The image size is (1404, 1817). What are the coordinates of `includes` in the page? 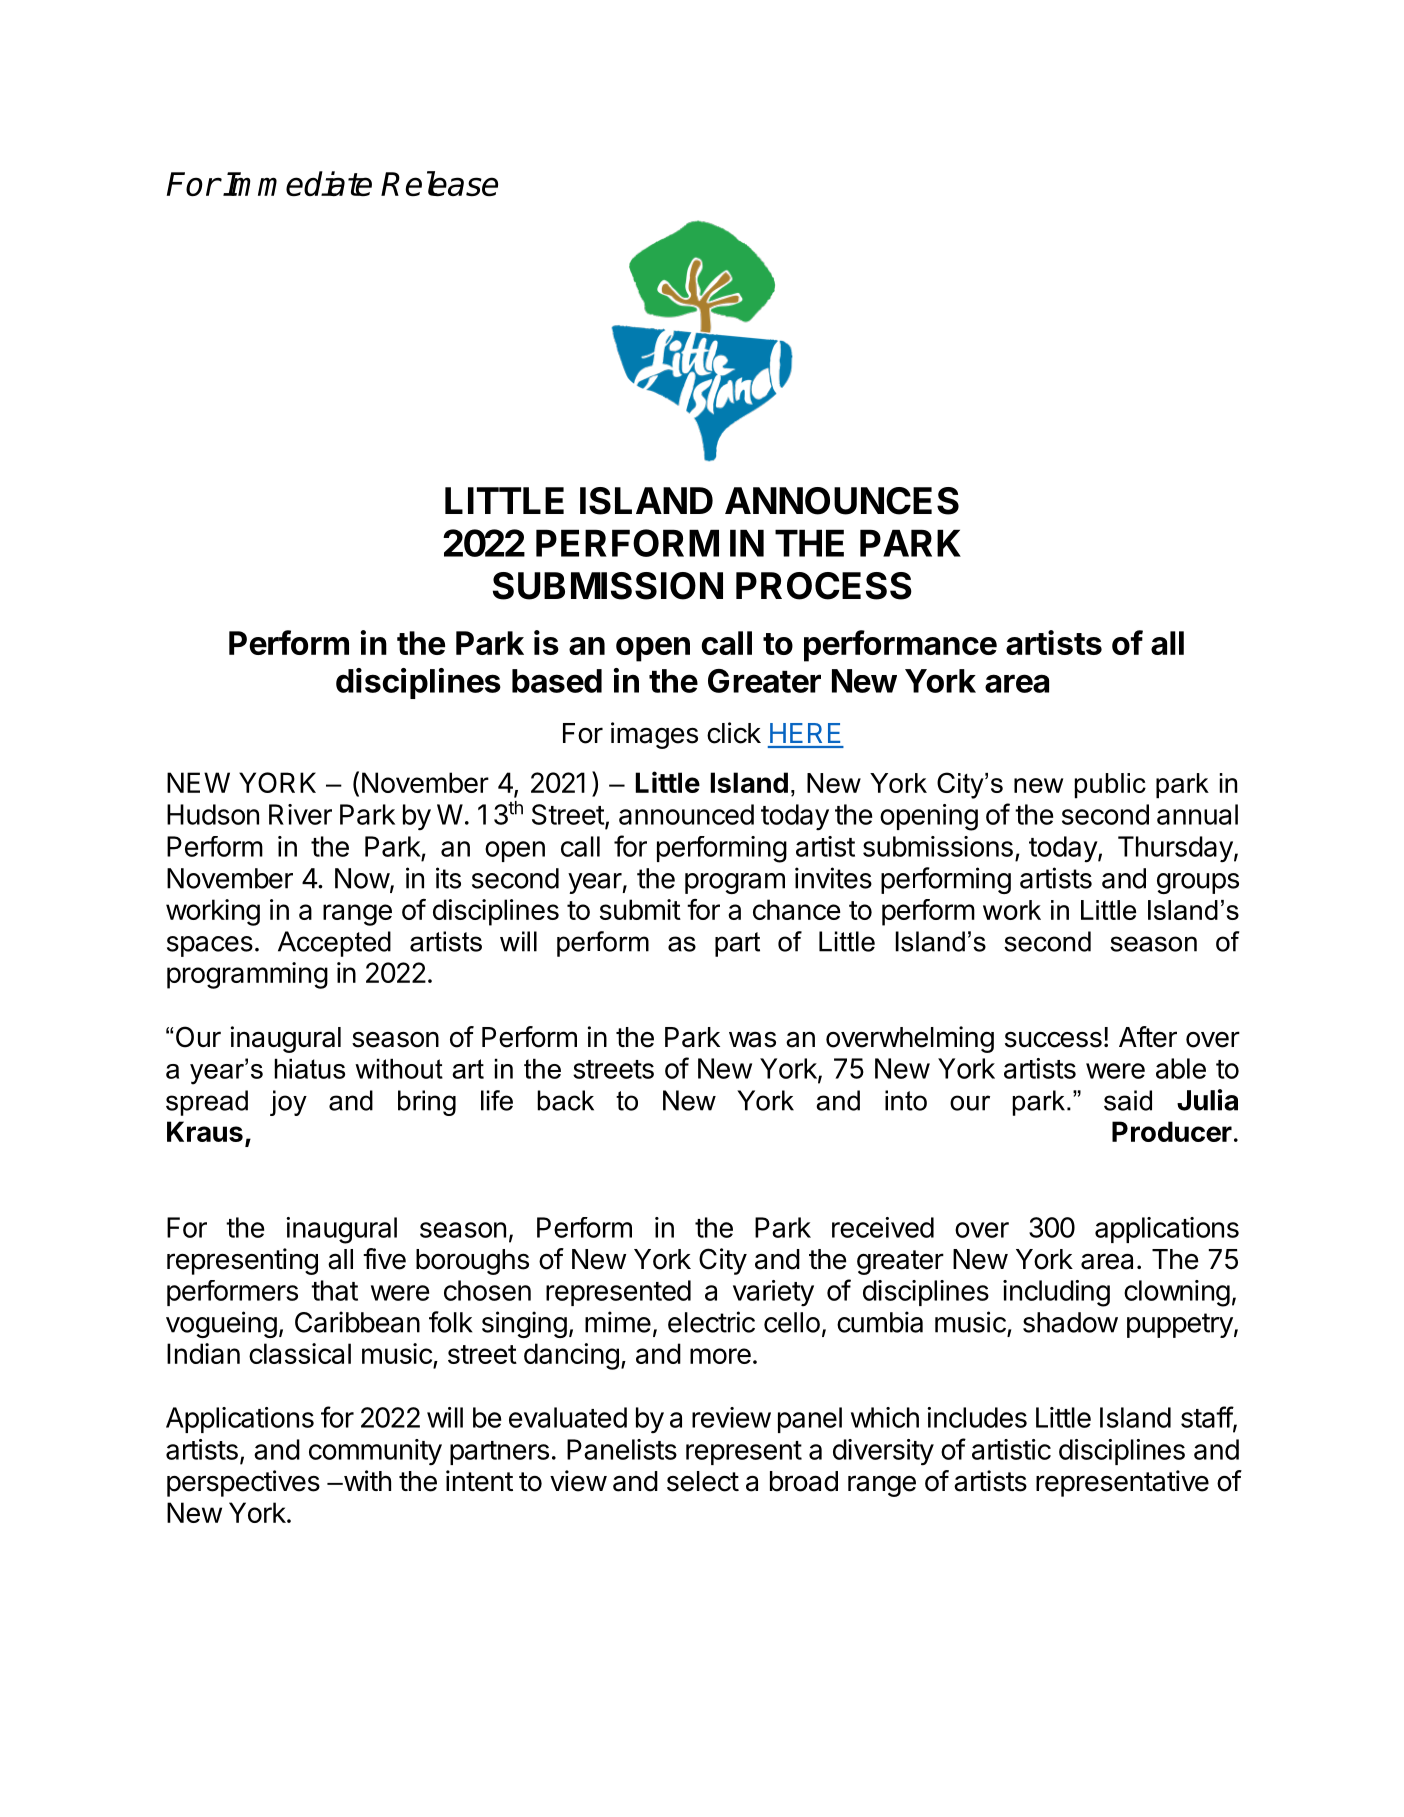 It's located at (977, 1417).
